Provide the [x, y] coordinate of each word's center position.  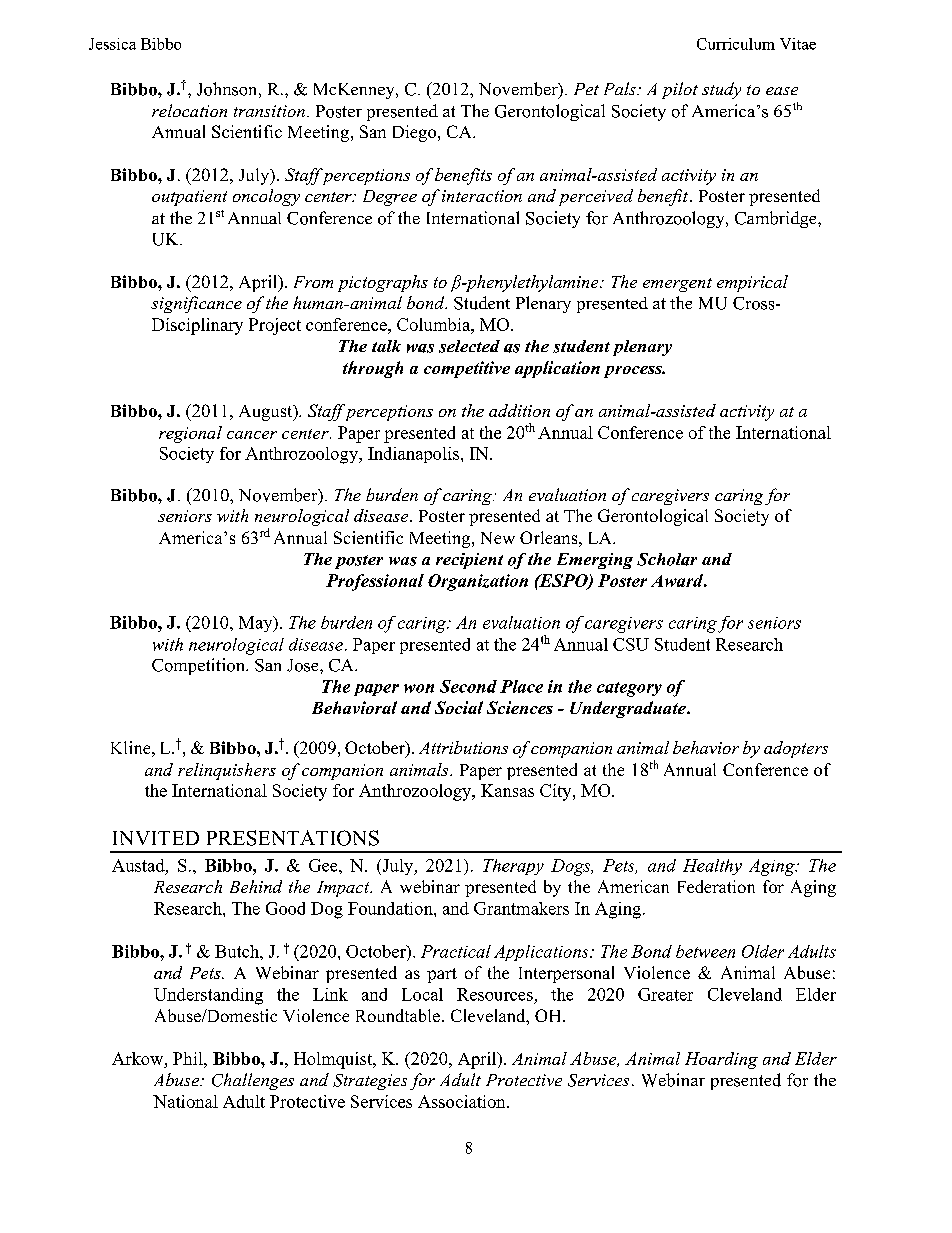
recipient [469, 561]
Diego [416, 133]
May [257, 624]
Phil [189, 1058]
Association [463, 1101]
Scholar [667, 559]
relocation [189, 110]
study [721, 90]
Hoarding [721, 1060]
